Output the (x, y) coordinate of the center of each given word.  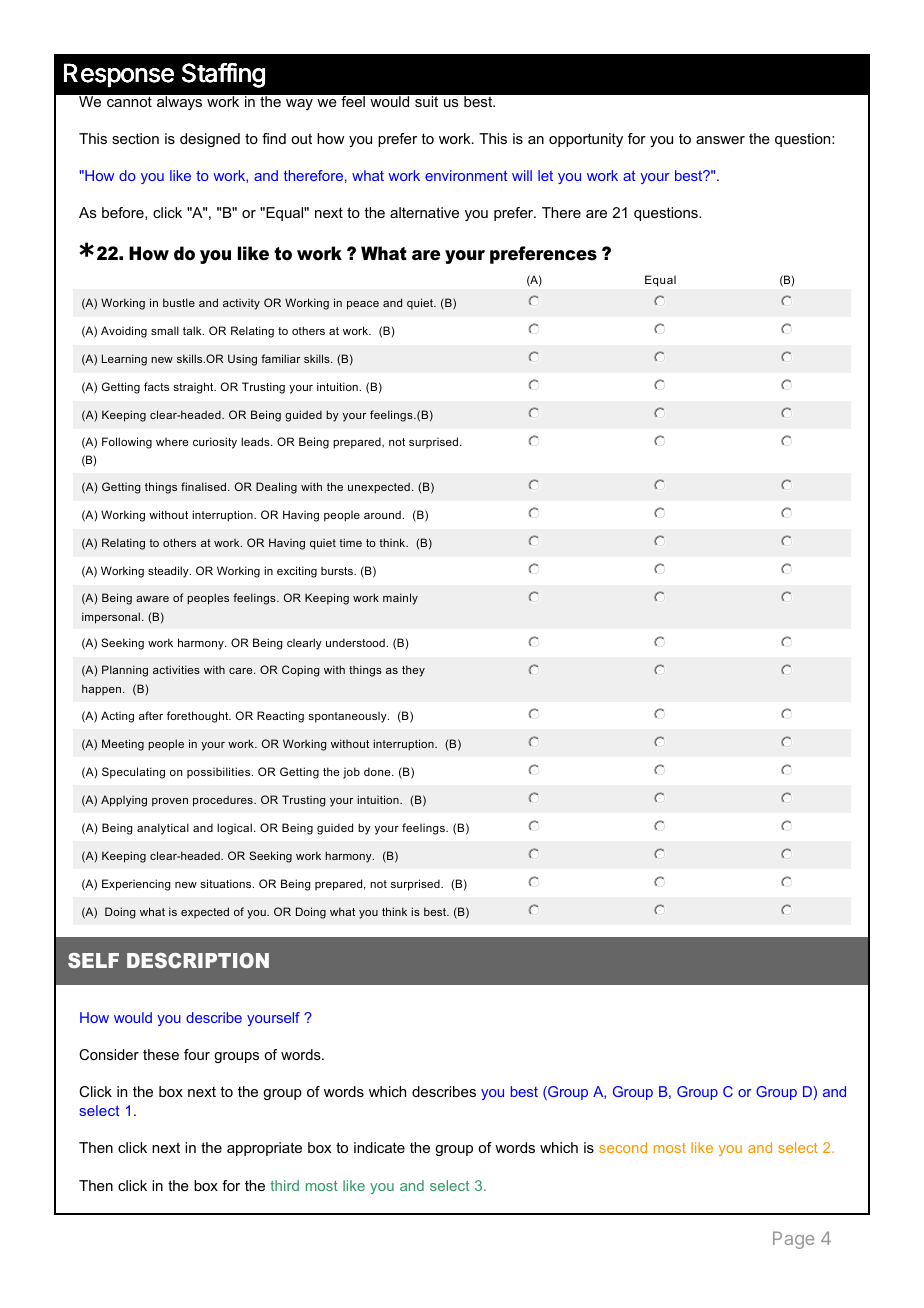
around (382, 514)
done (378, 771)
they (413, 671)
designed (210, 140)
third (284, 1185)
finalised (205, 486)
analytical (163, 829)
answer (720, 140)
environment (466, 175)
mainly (400, 599)
